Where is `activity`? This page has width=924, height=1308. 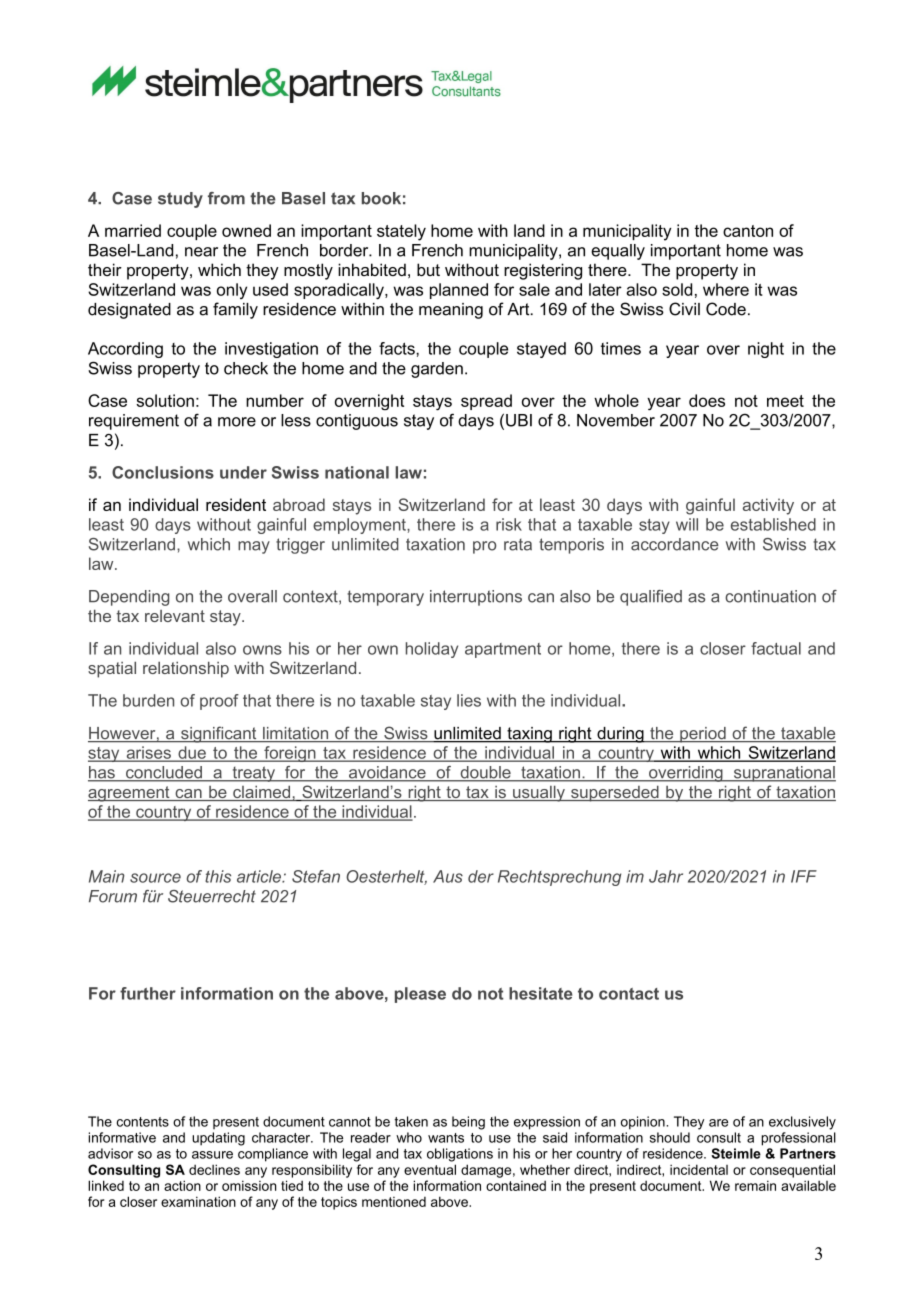 activity is located at coordinates (768, 506).
